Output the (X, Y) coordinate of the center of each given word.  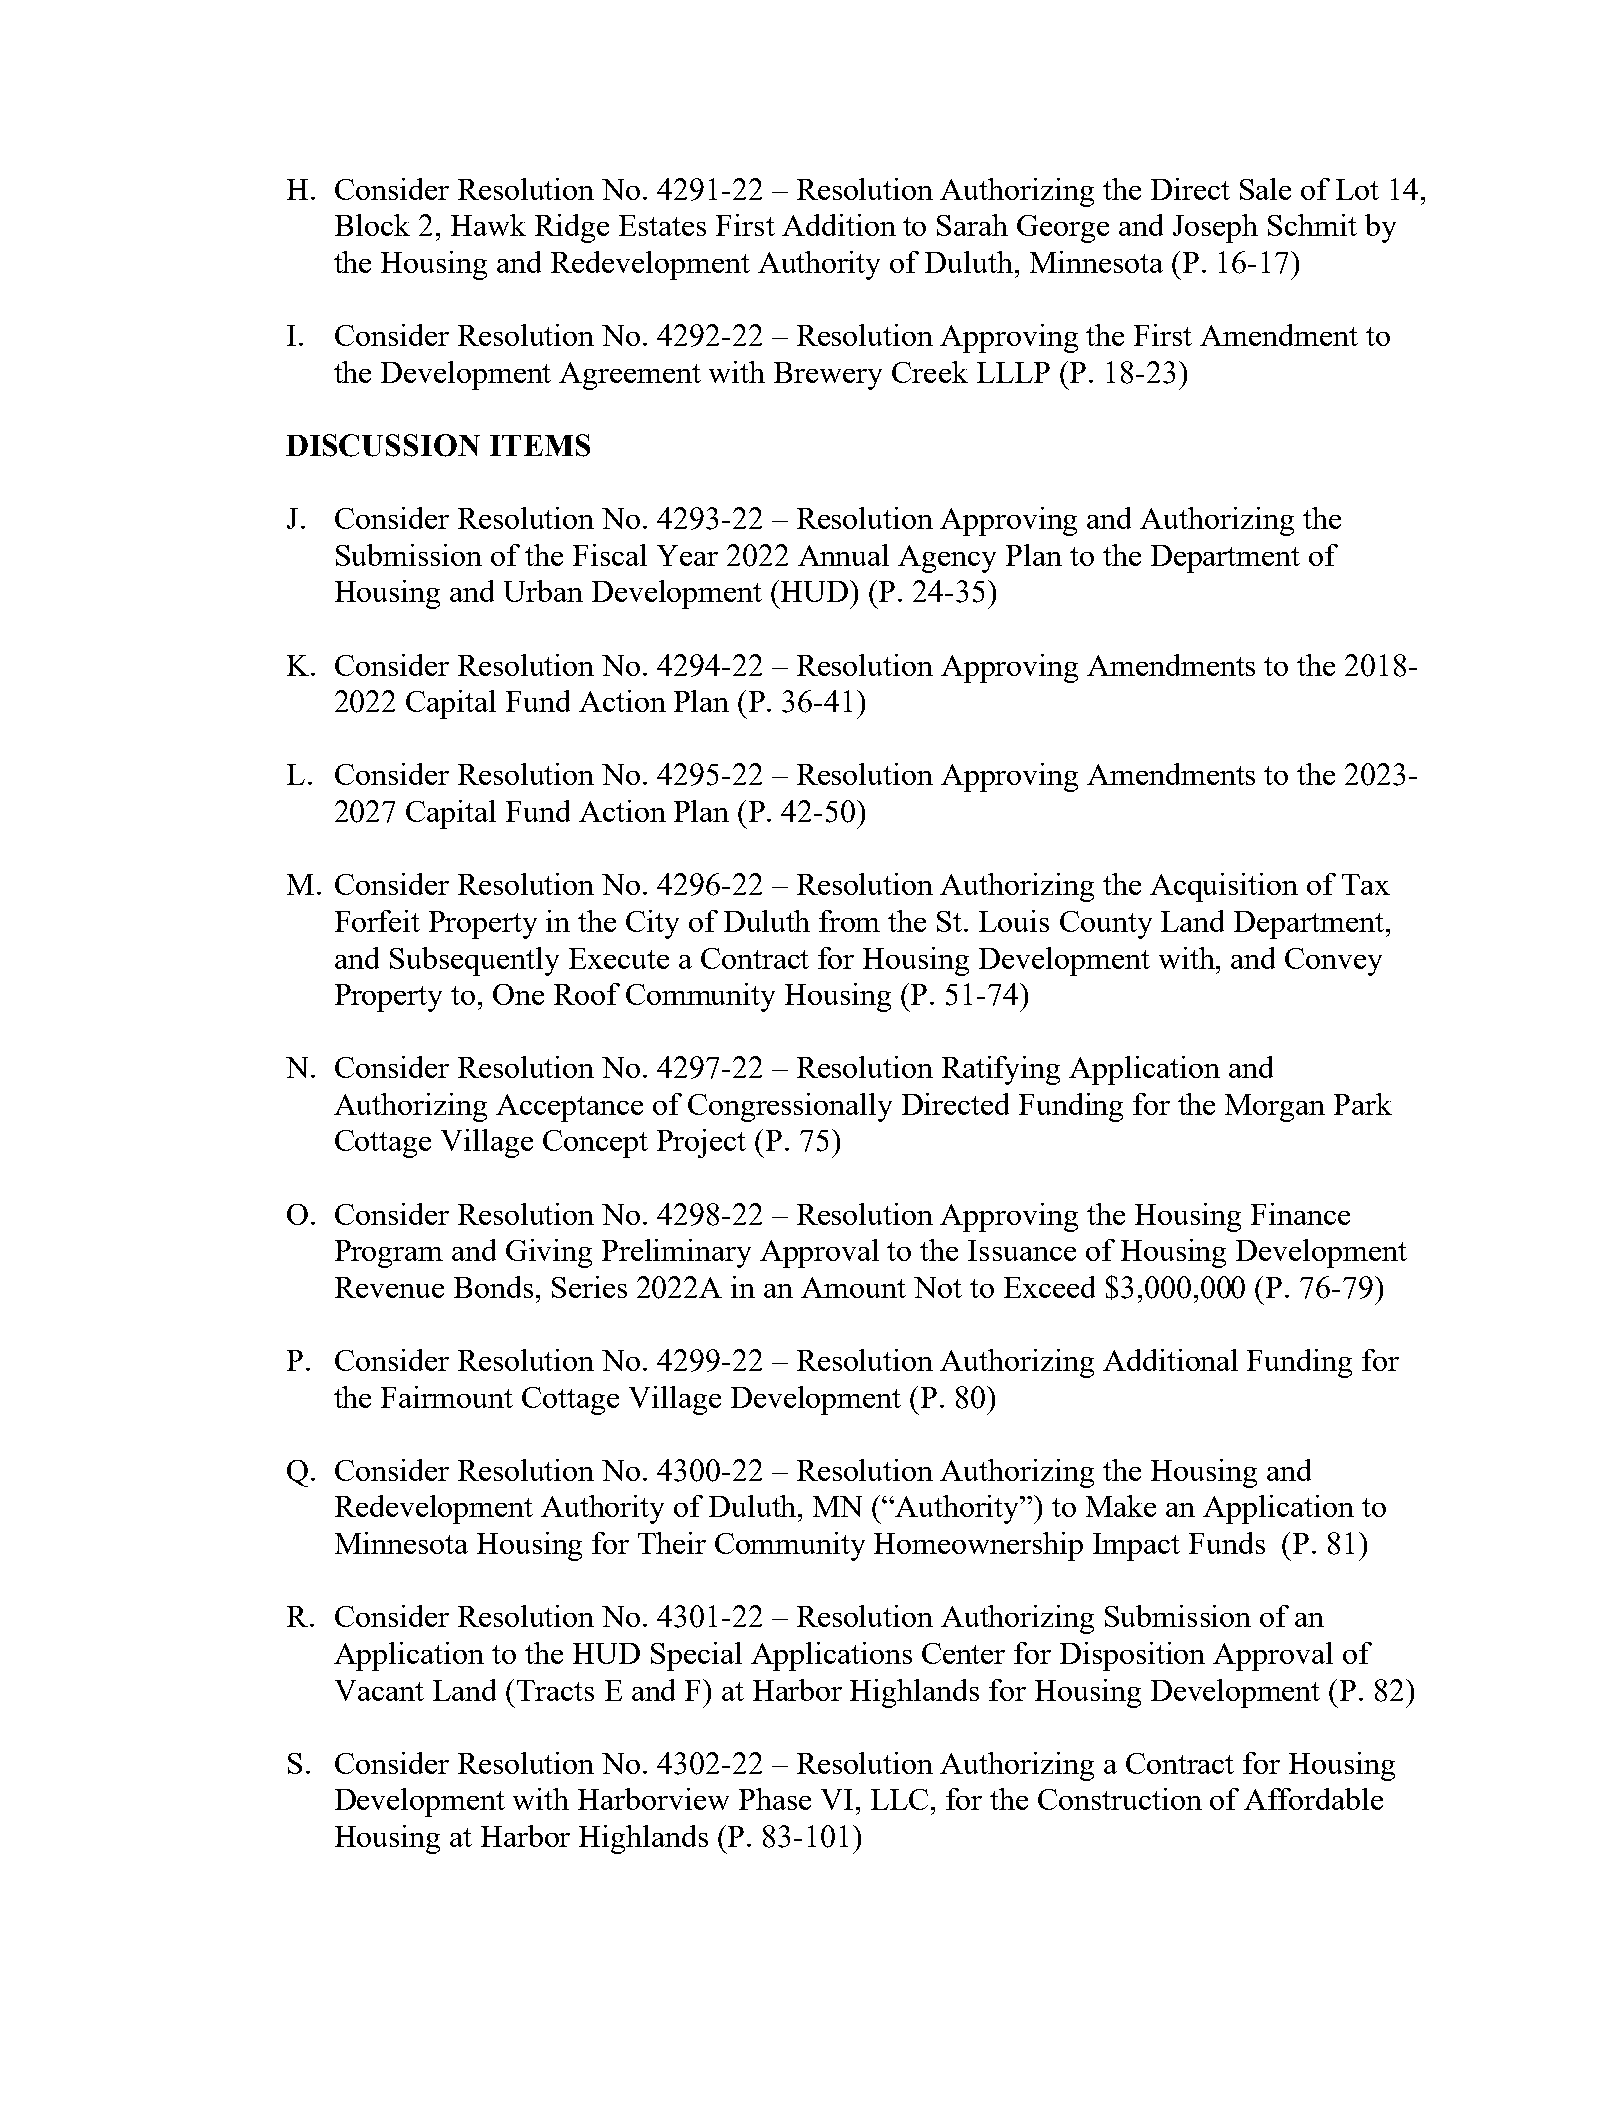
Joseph (1215, 228)
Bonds (493, 1287)
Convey (1333, 962)
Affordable (1313, 1799)
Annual (843, 555)
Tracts (555, 1690)
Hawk (488, 225)
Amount (853, 1287)
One (518, 994)
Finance (1300, 1214)
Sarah (972, 225)
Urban (543, 591)
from (849, 921)
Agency (947, 559)
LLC (899, 1799)
